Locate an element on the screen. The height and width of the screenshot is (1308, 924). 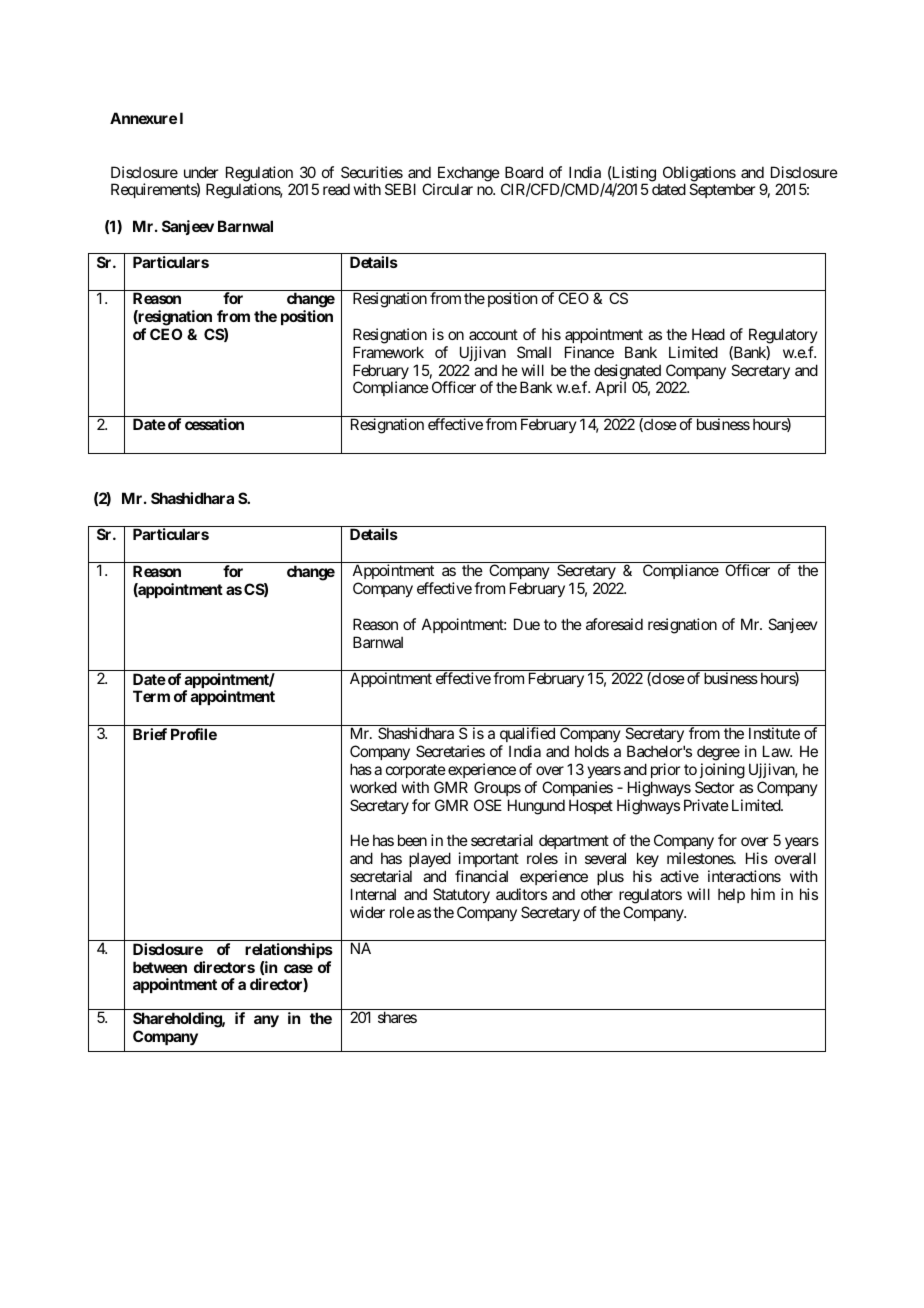
between is located at coordinates (160, 967).
